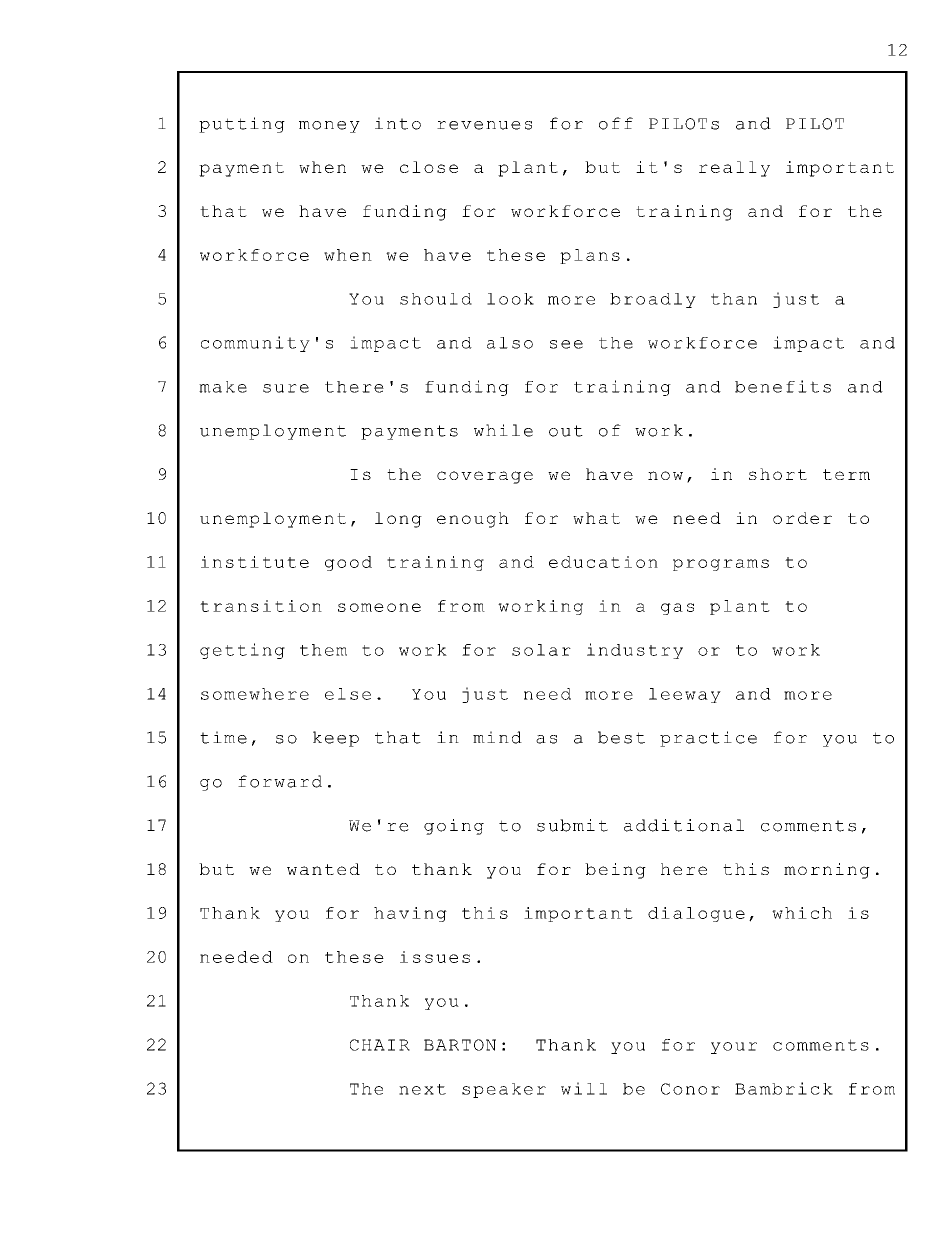 The width and height of the page is (952, 1233). Describe the element at coordinates (566, 431) in the page. I see `out` at that location.
